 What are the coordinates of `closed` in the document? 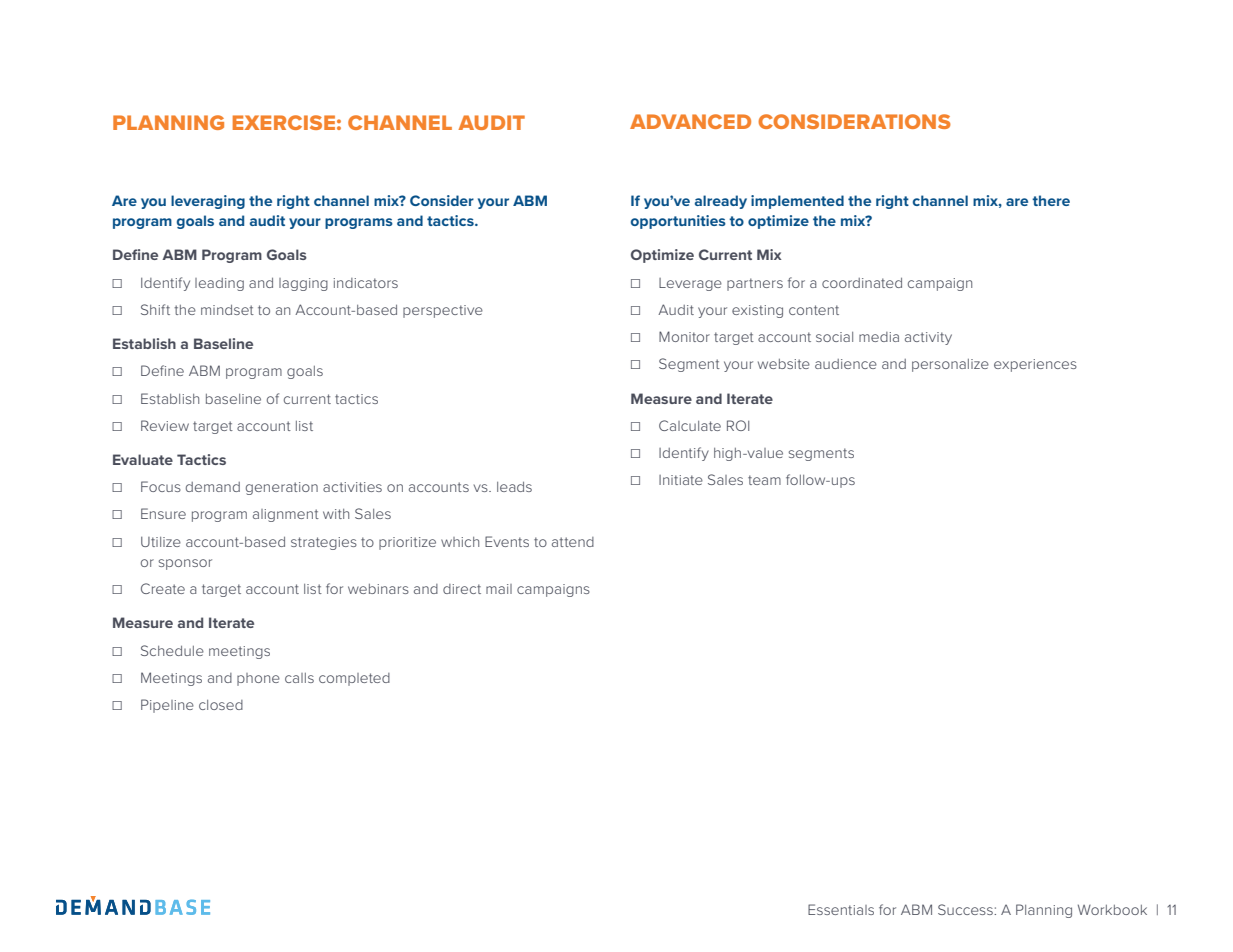 It's located at (221, 705).
